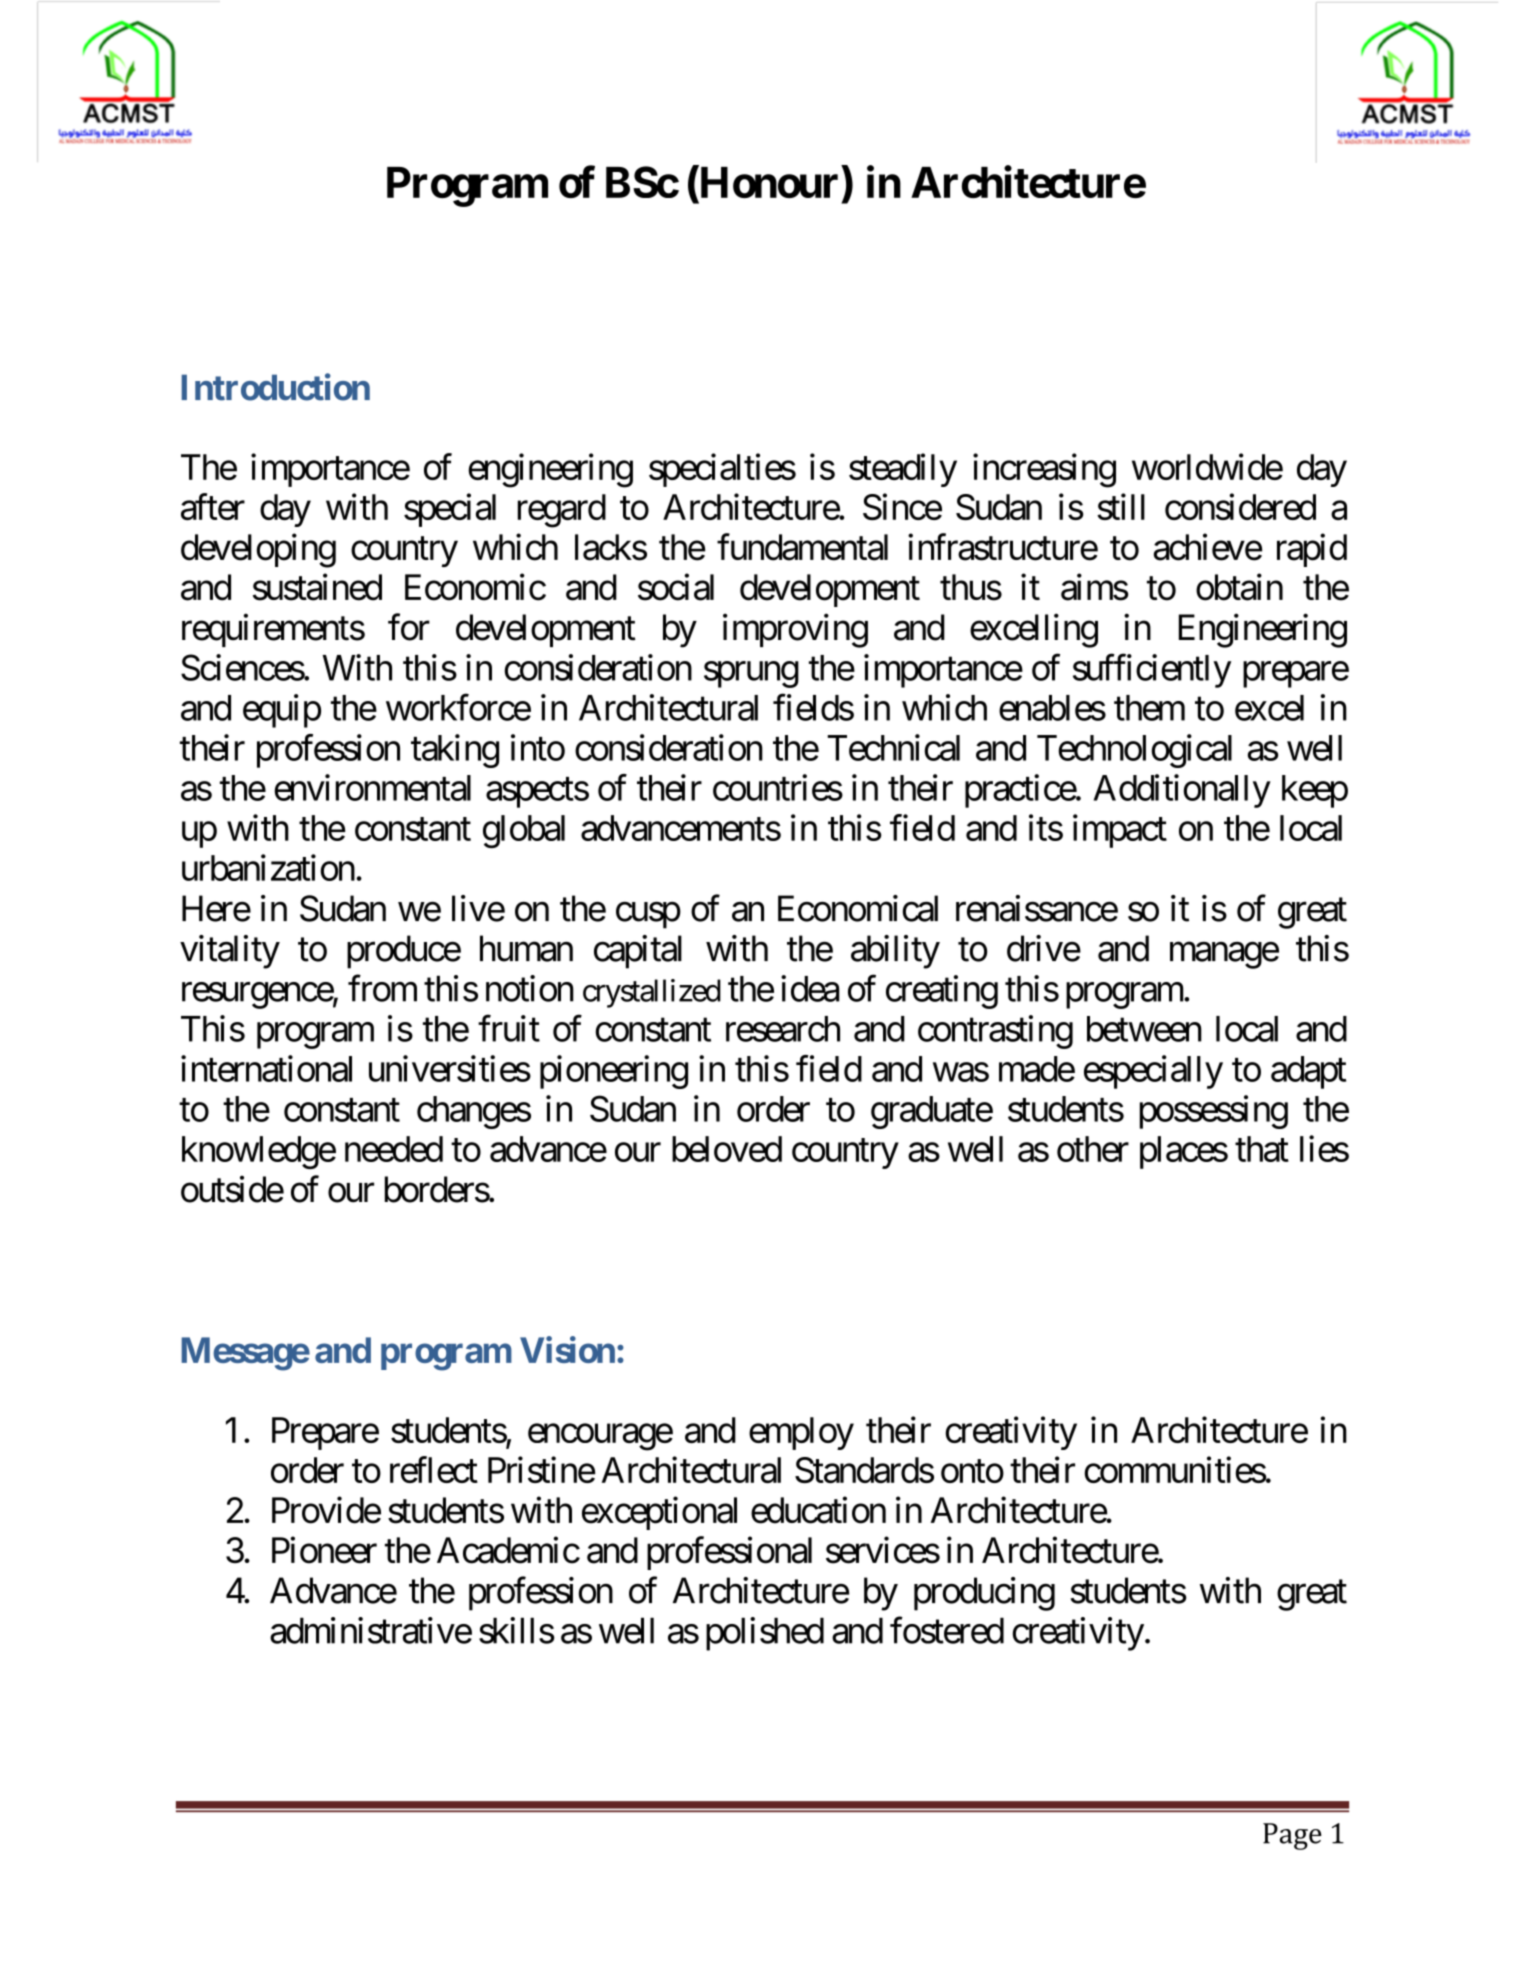 The image size is (1525, 1974). I want to click on fundamental, so click(802, 547).
